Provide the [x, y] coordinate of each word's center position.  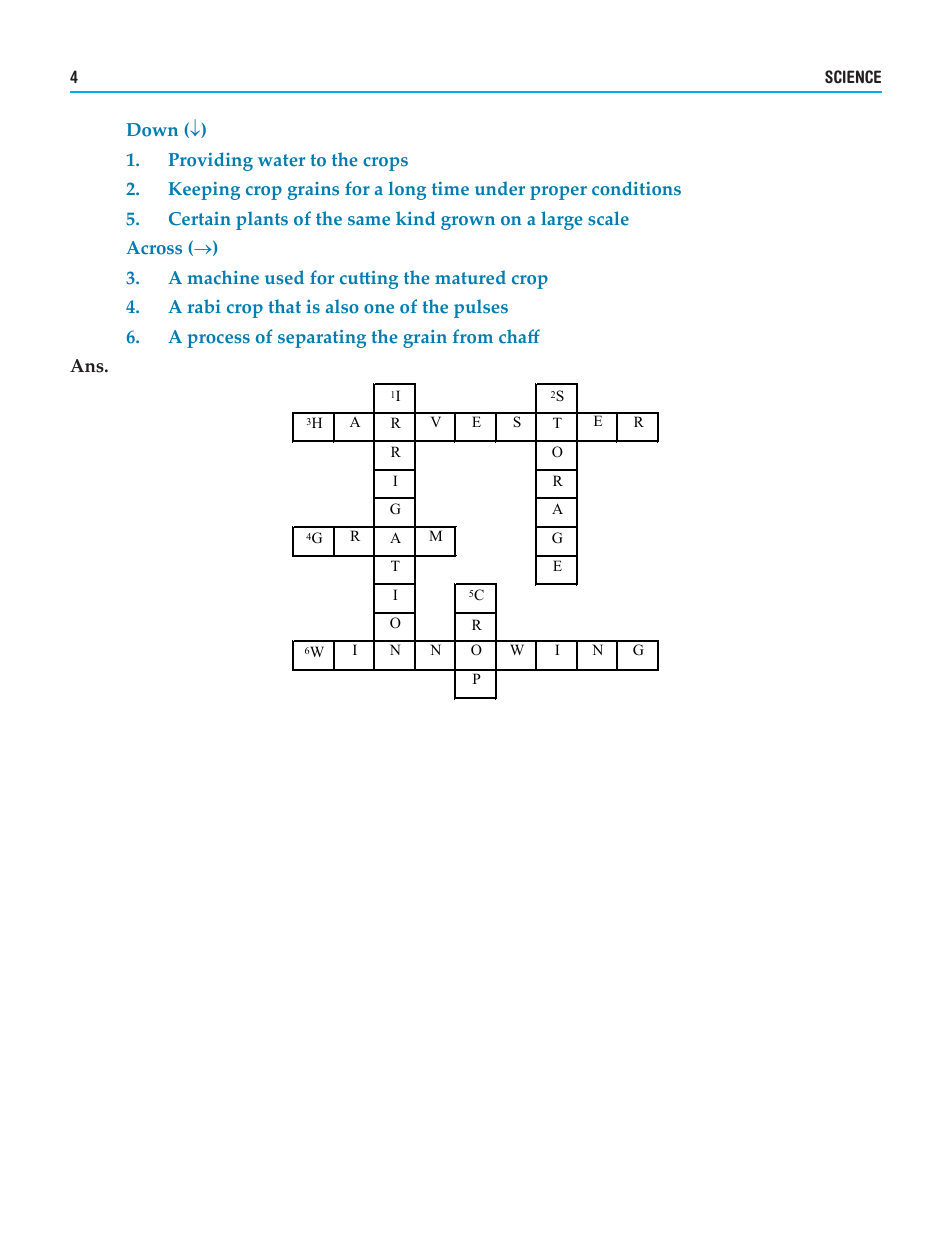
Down [152, 130]
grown [468, 223]
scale [608, 218]
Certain [200, 219]
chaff [519, 336]
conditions [636, 188]
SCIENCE [853, 77]
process [218, 341]
